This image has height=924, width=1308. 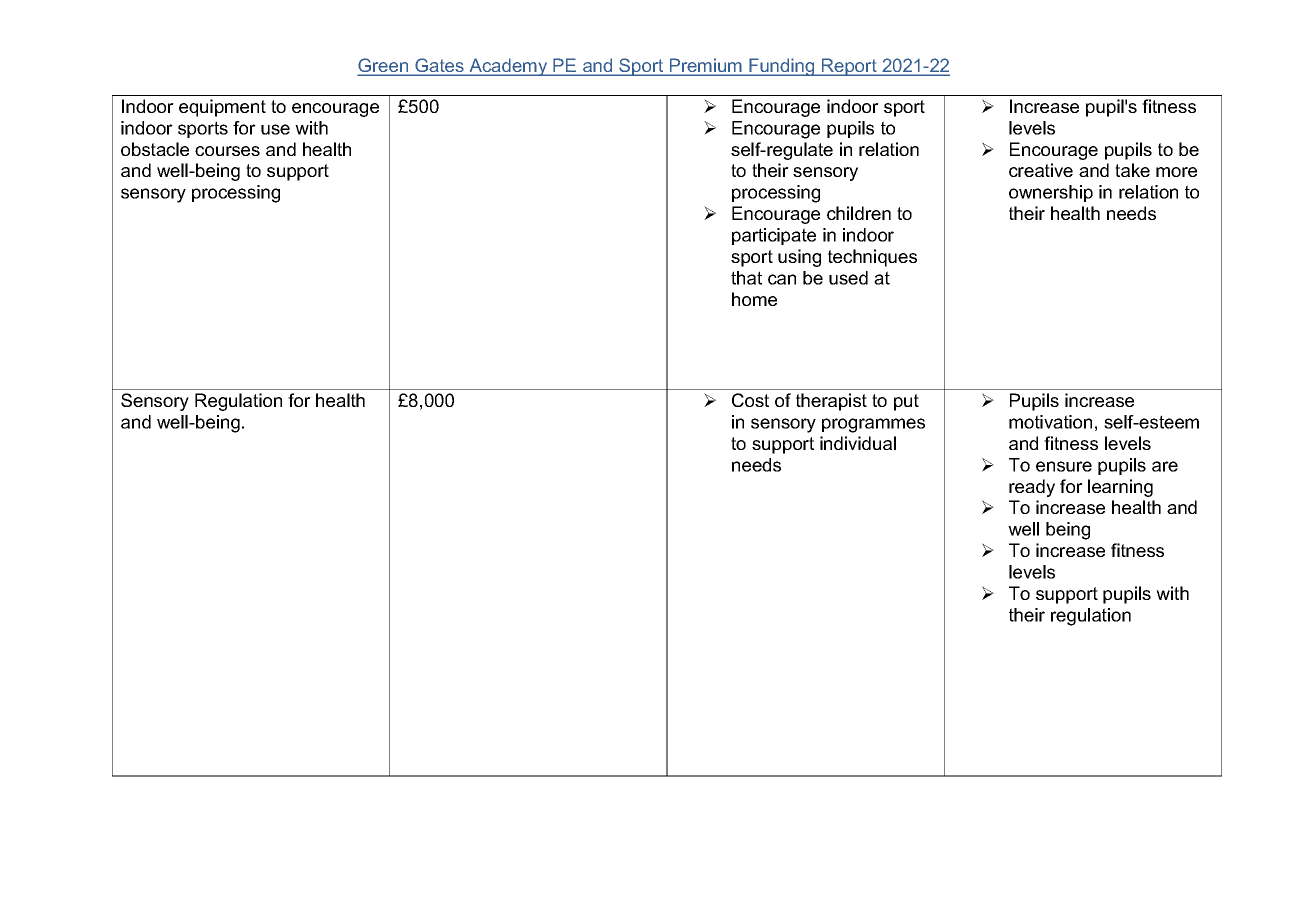 What do you see at coordinates (782, 279) in the image?
I see `can` at bounding box center [782, 279].
